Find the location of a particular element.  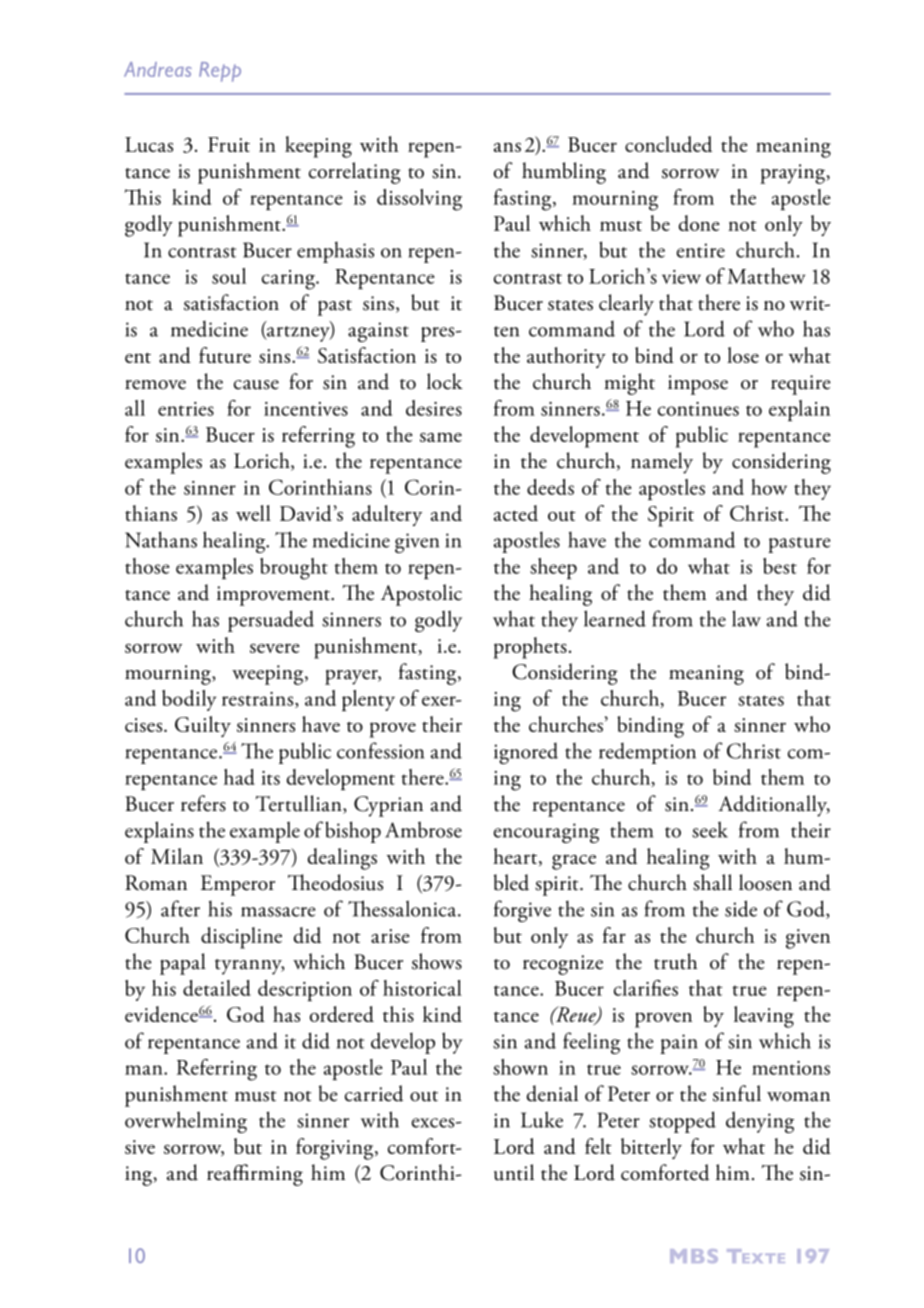

until is located at coordinates (514, 1172).
